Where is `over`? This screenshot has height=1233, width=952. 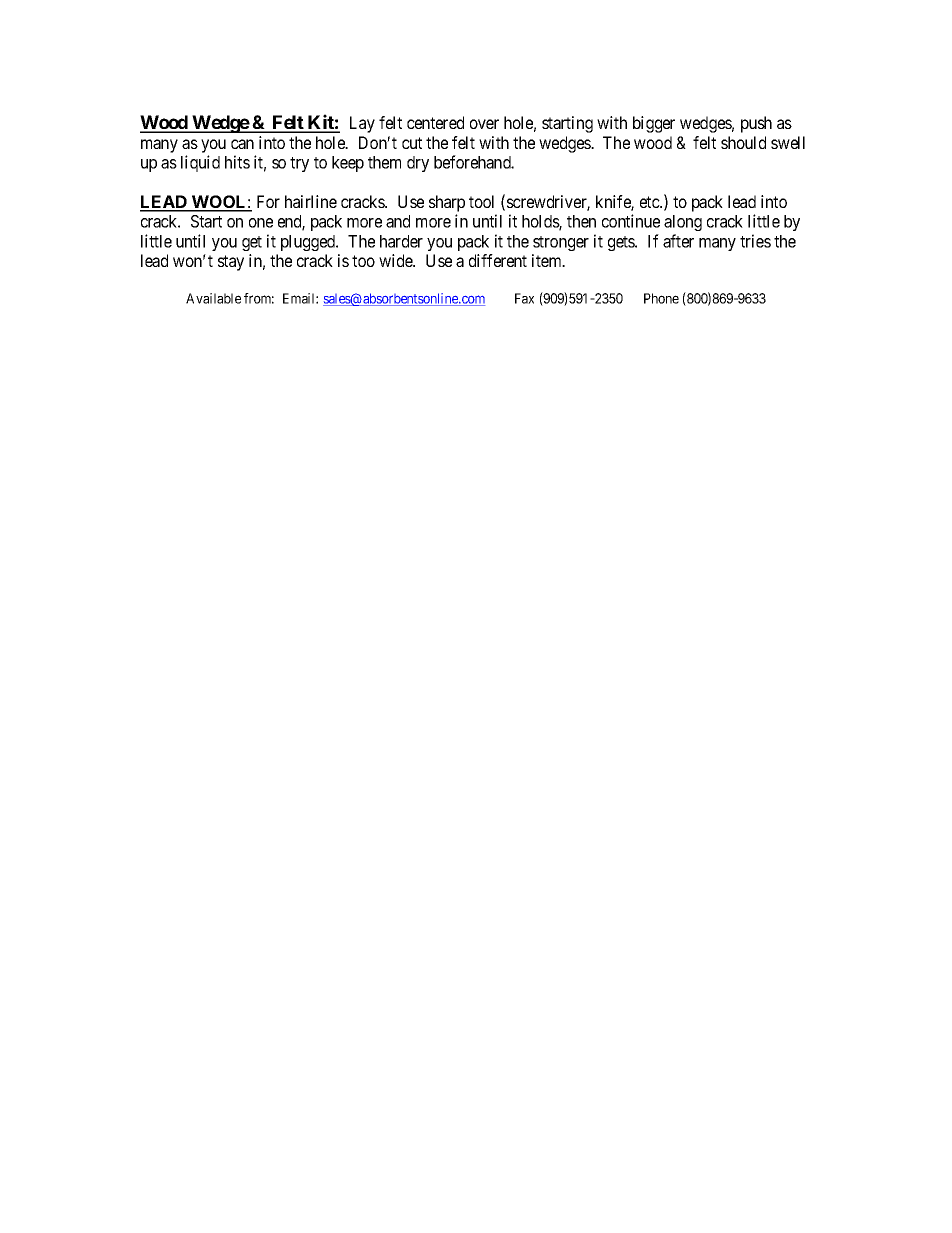 over is located at coordinates (484, 124).
